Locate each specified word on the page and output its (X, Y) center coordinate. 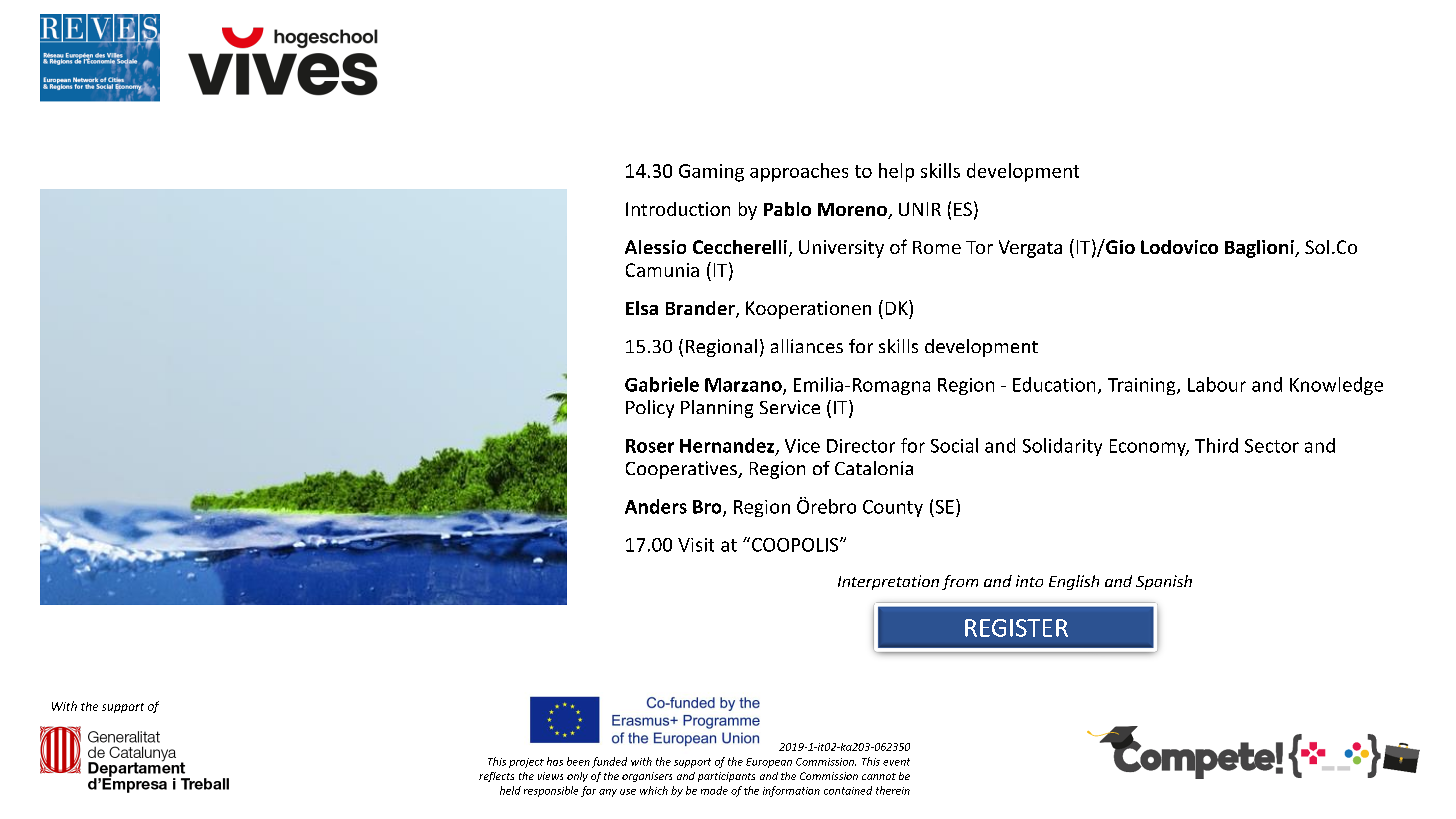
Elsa (642, 308)
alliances (807, 346)
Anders (656, 506)
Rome (937, 247)
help (896, 172)
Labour (1217, 384)
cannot (879, 776)
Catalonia (874, 468)
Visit (696, 545)
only (577, 777)
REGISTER (1016, 628)
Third (1216, 445)
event (896, 762)
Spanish (1164, 582)
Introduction (678, 209)
